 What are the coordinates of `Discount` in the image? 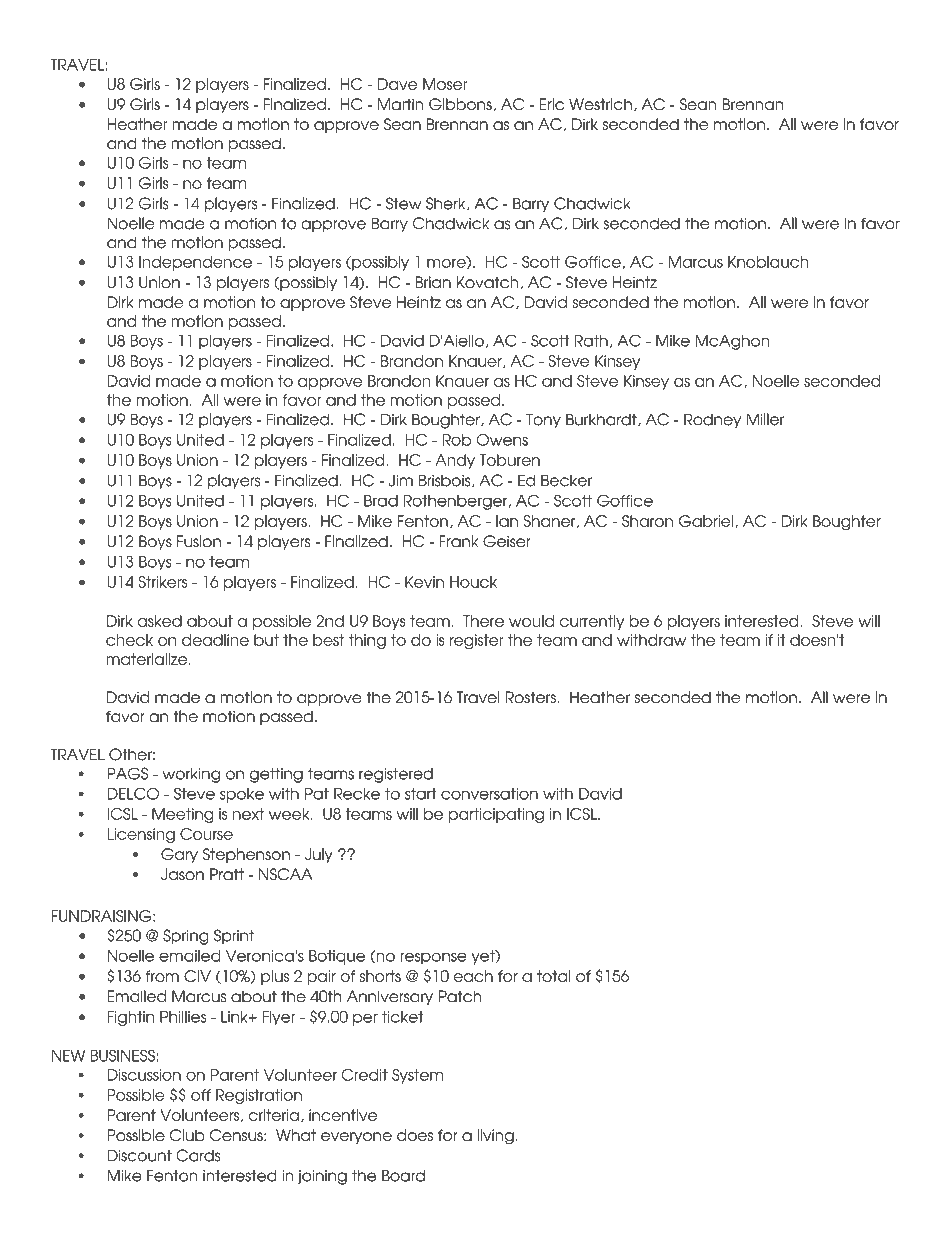 It's located at (139, 1155).
